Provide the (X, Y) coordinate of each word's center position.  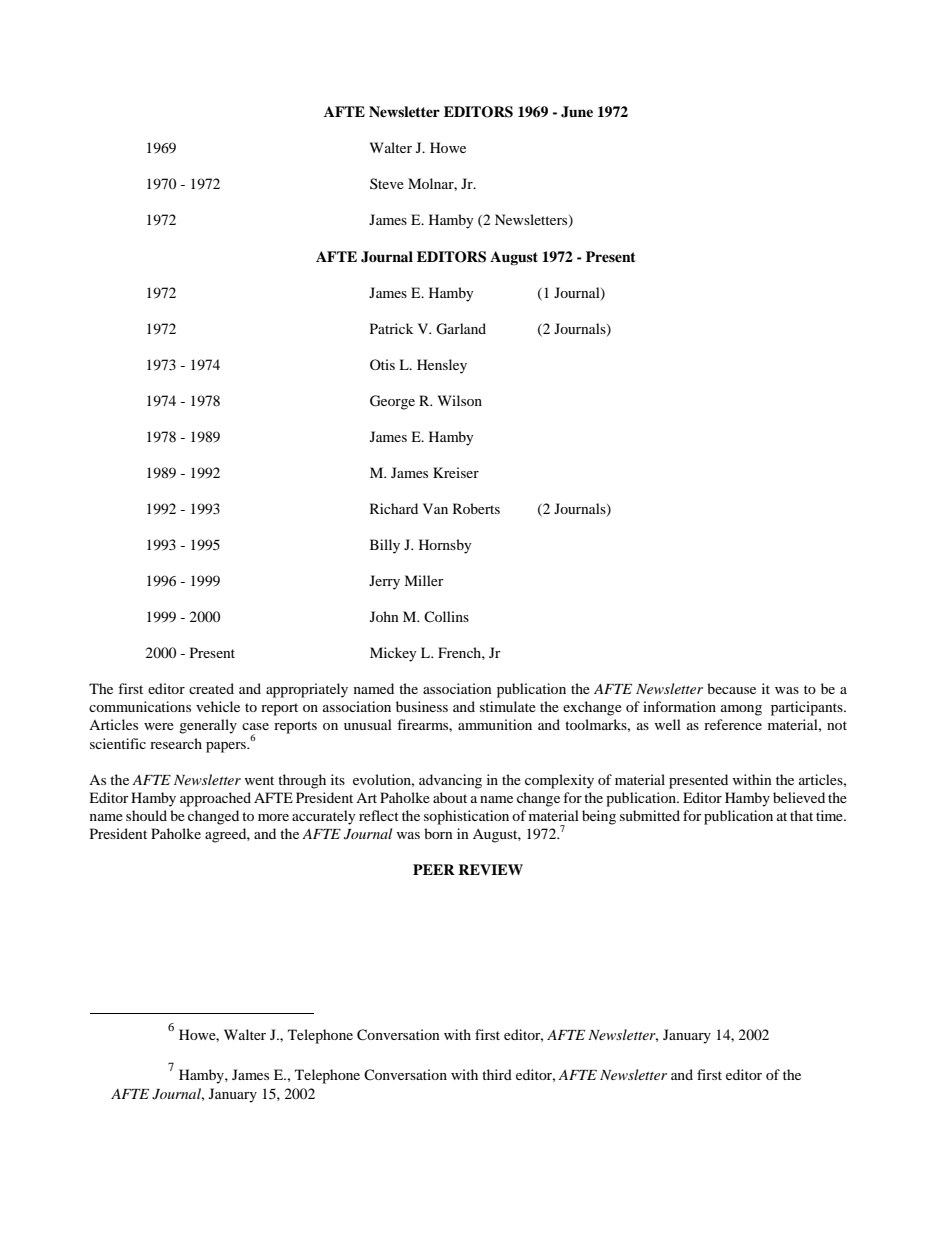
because (731, 688)
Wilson (460, 400)
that (801, 815)
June (577, 112)
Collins (446, 616)
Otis (382, 364)
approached (215, 799)
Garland (461, 329)
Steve (387, 183)
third (497, 1074)
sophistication (466, 817)
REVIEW (490, 869)
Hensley (442, 366)
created (211, 688)
